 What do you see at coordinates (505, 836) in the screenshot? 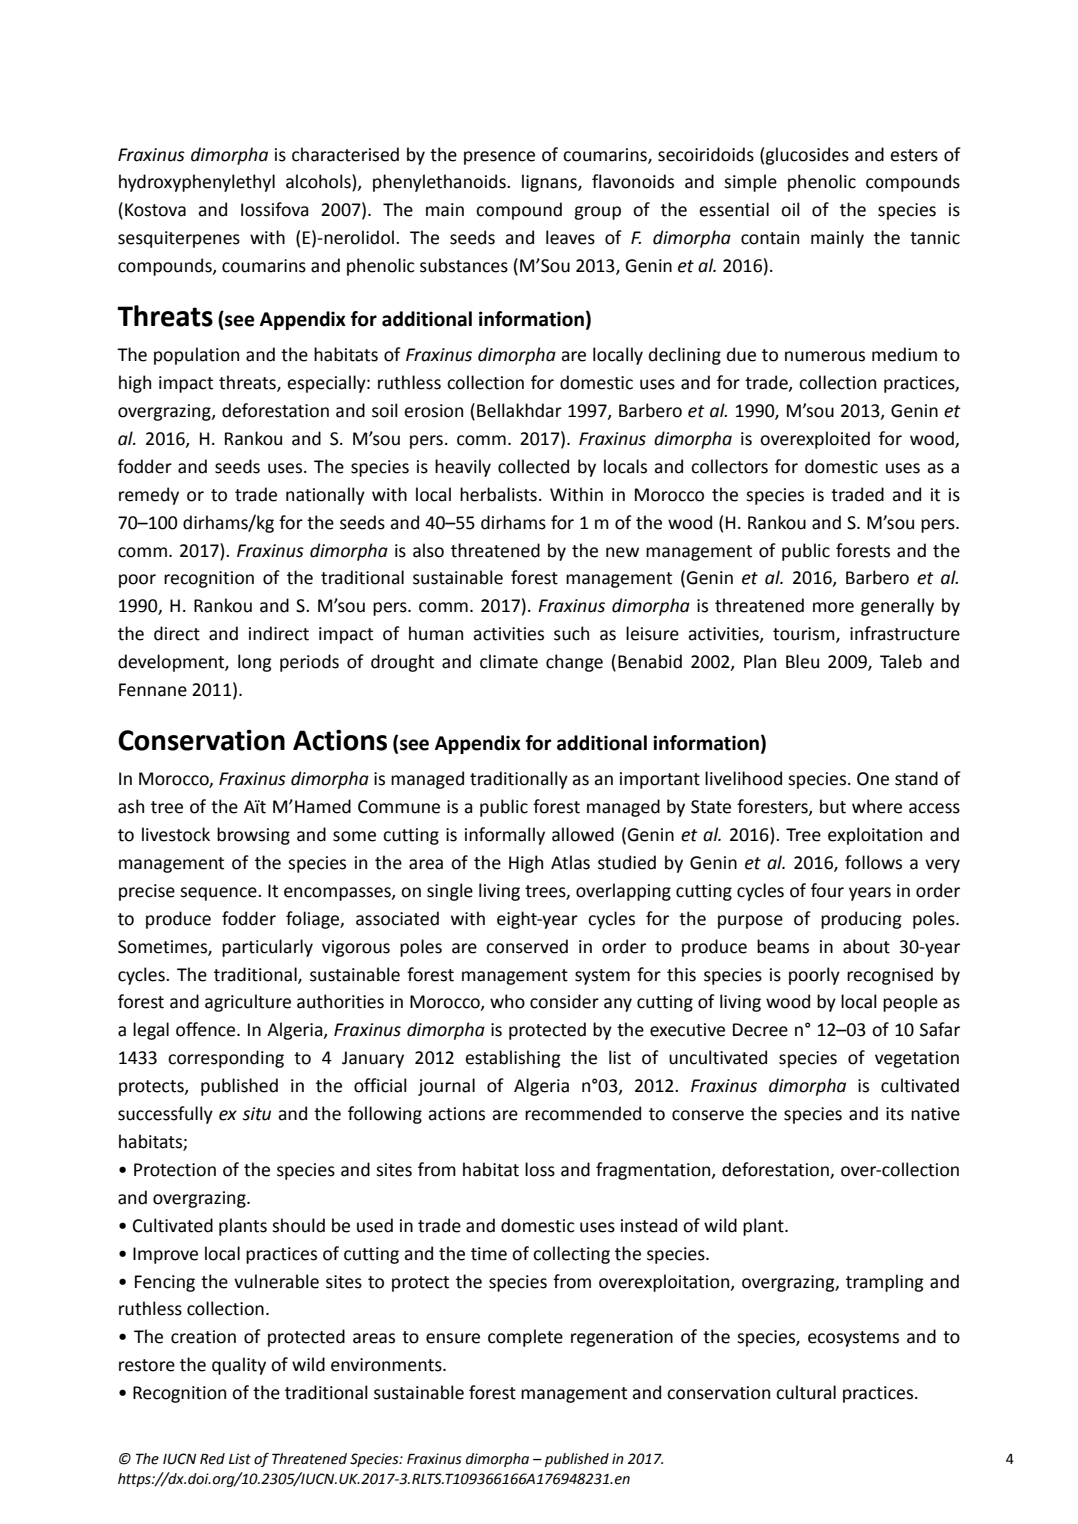
I see `informally` at bounding box center [505, 836].
